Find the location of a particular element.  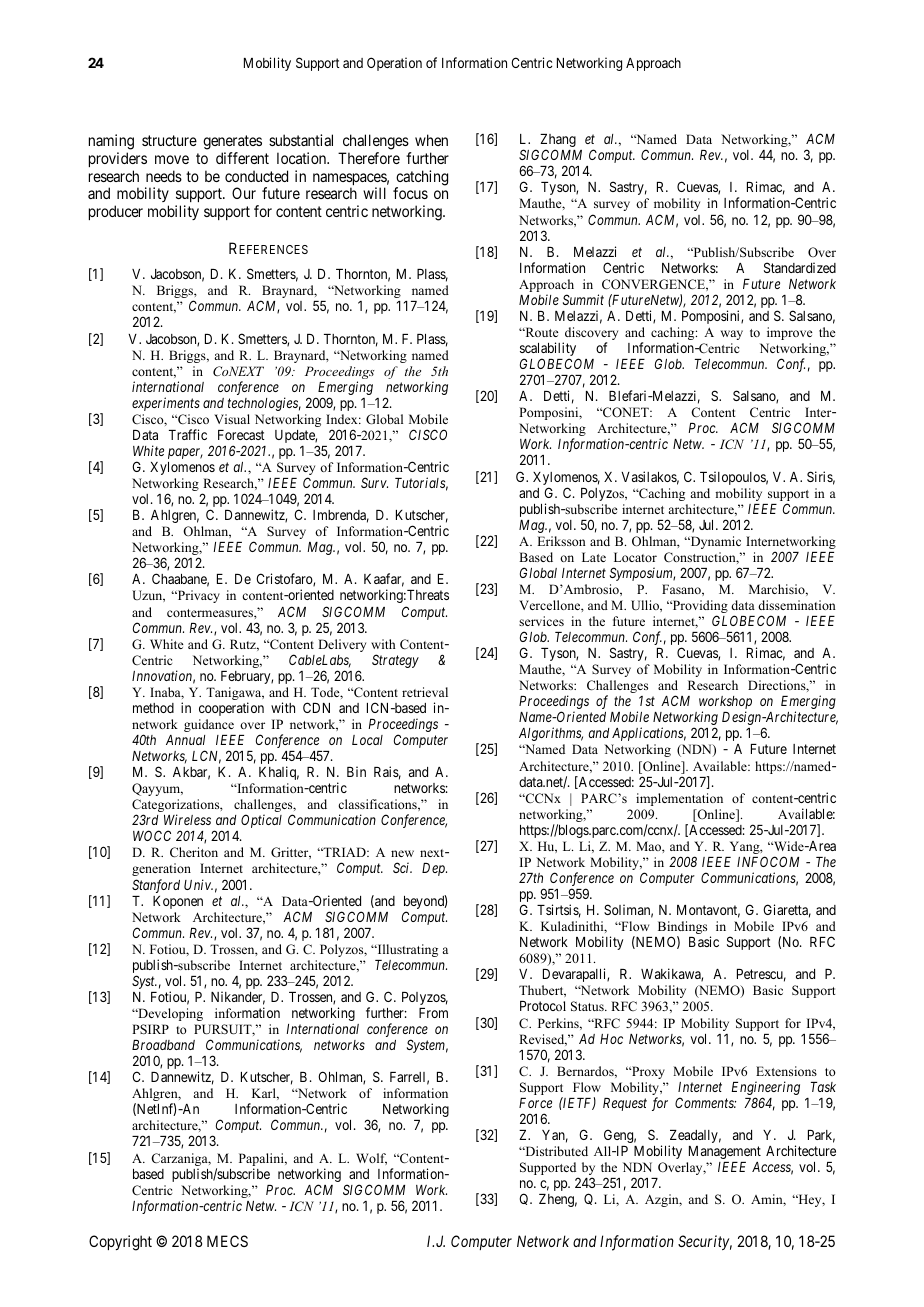

Wolf is located at coordinates (371, 1159).
